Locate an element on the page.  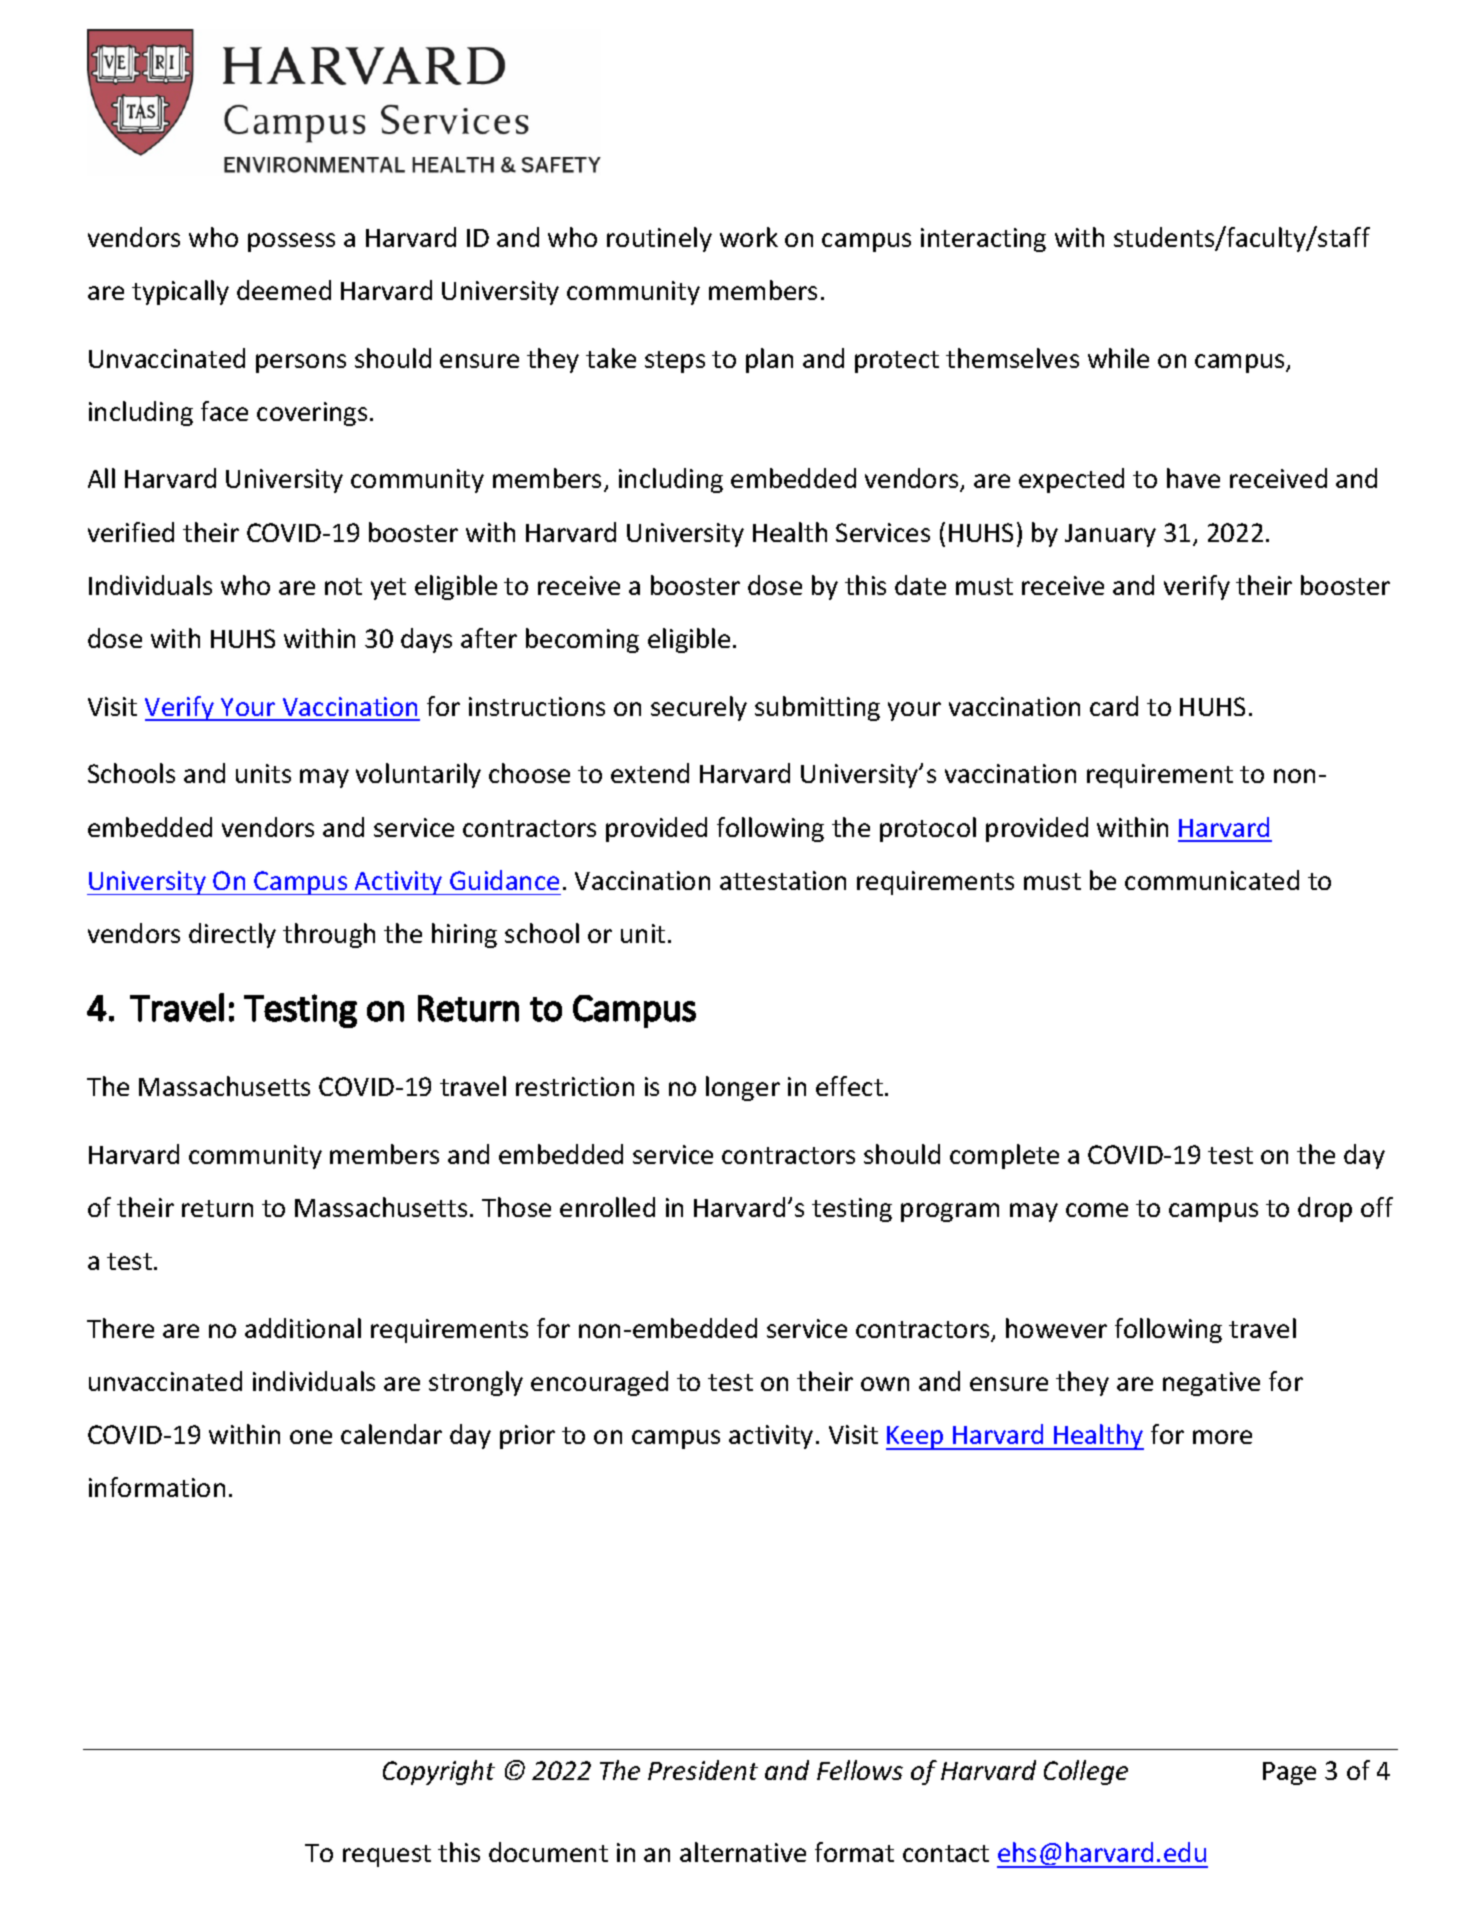
deemed is located at coordinates (284, 290).
